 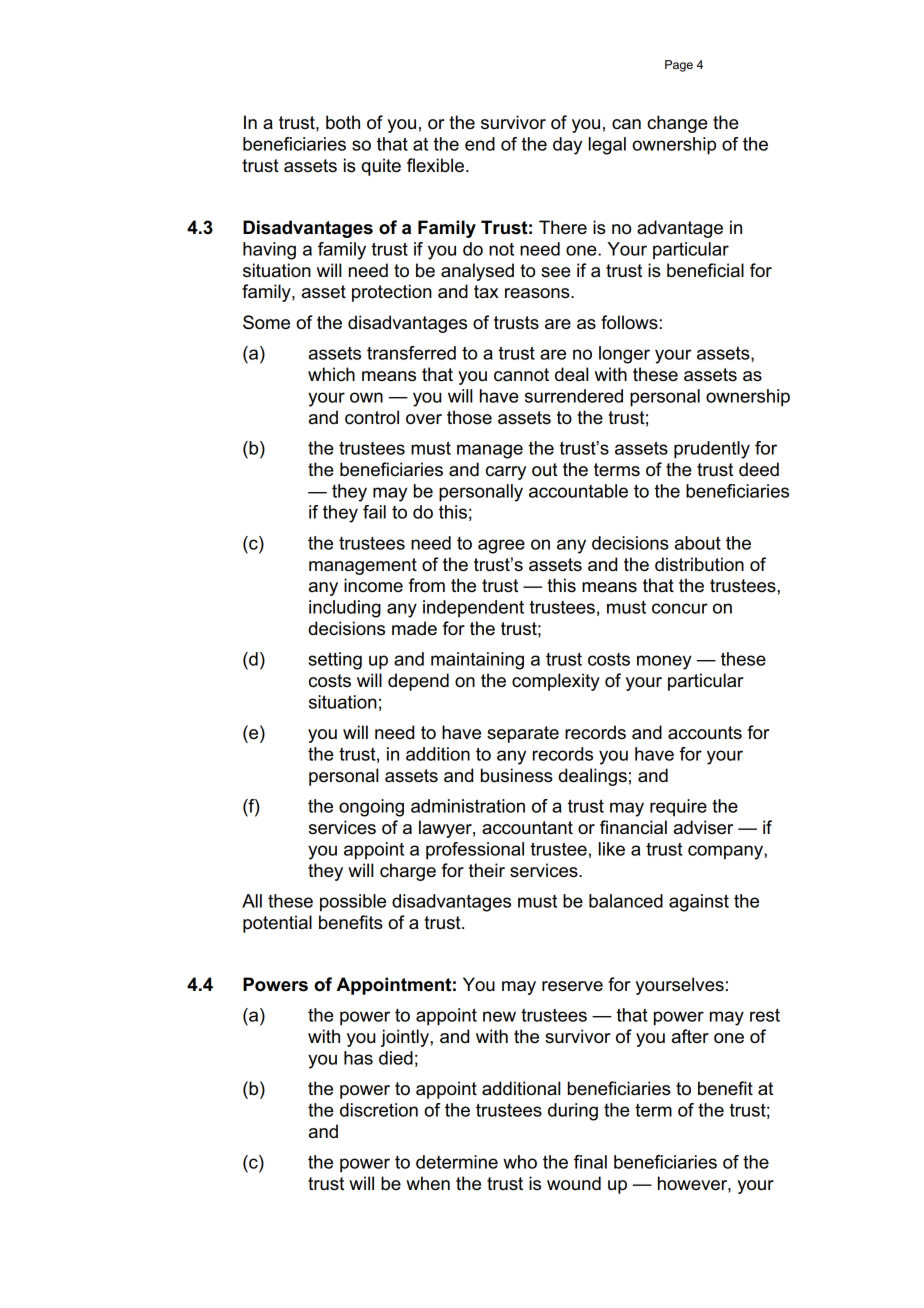 I want to click on possible, so click(x=353, y=903).
